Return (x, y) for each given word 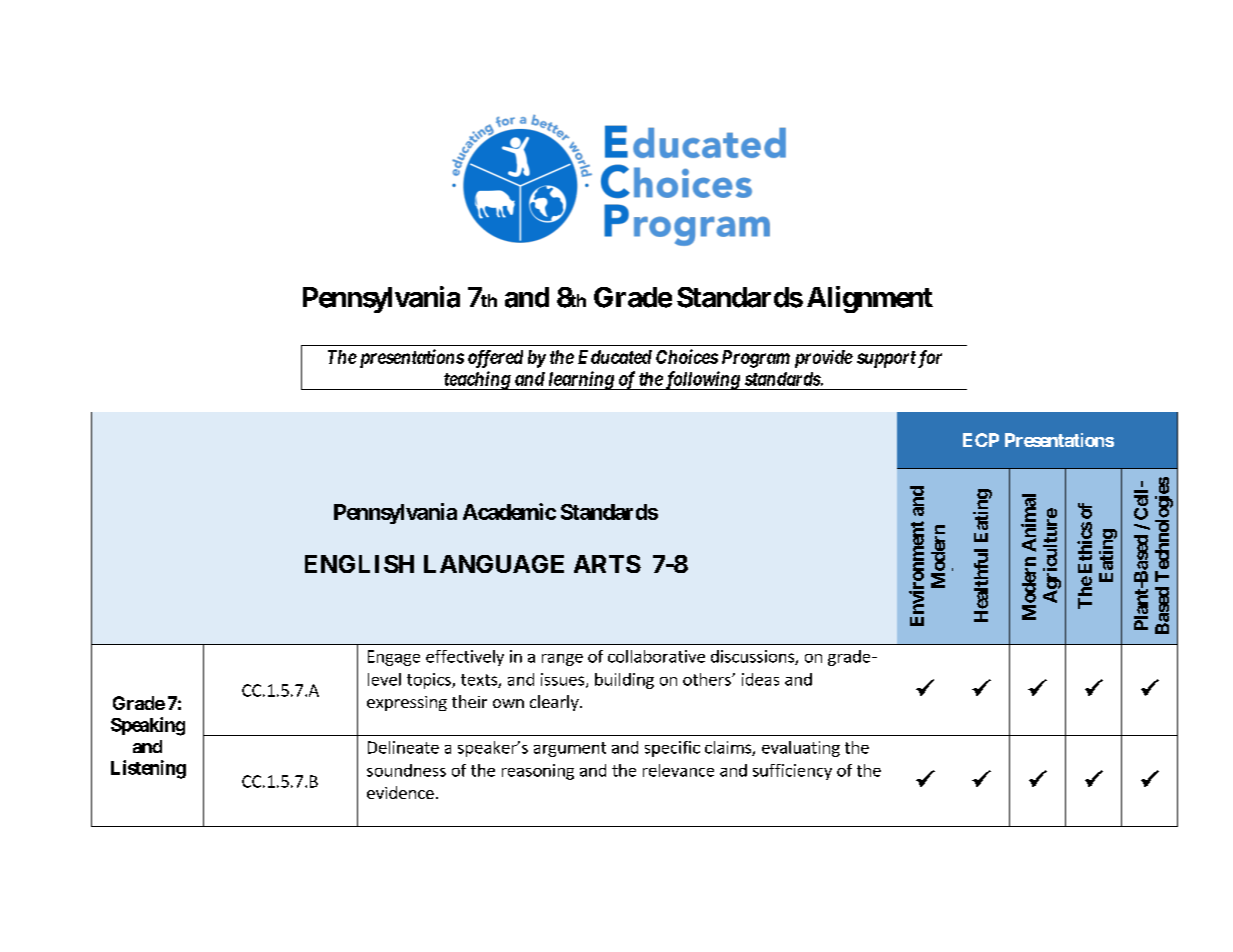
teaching (476, 380)
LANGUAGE (494, 564)
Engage (394, 658)
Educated (615, 357)
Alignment (870, 299)
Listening (148, 769)
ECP (981, 440)
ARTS (607, 564)
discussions (753, 657)
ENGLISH (359, 564)
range (562, 660)
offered (495, 359)
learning (581, 380)
